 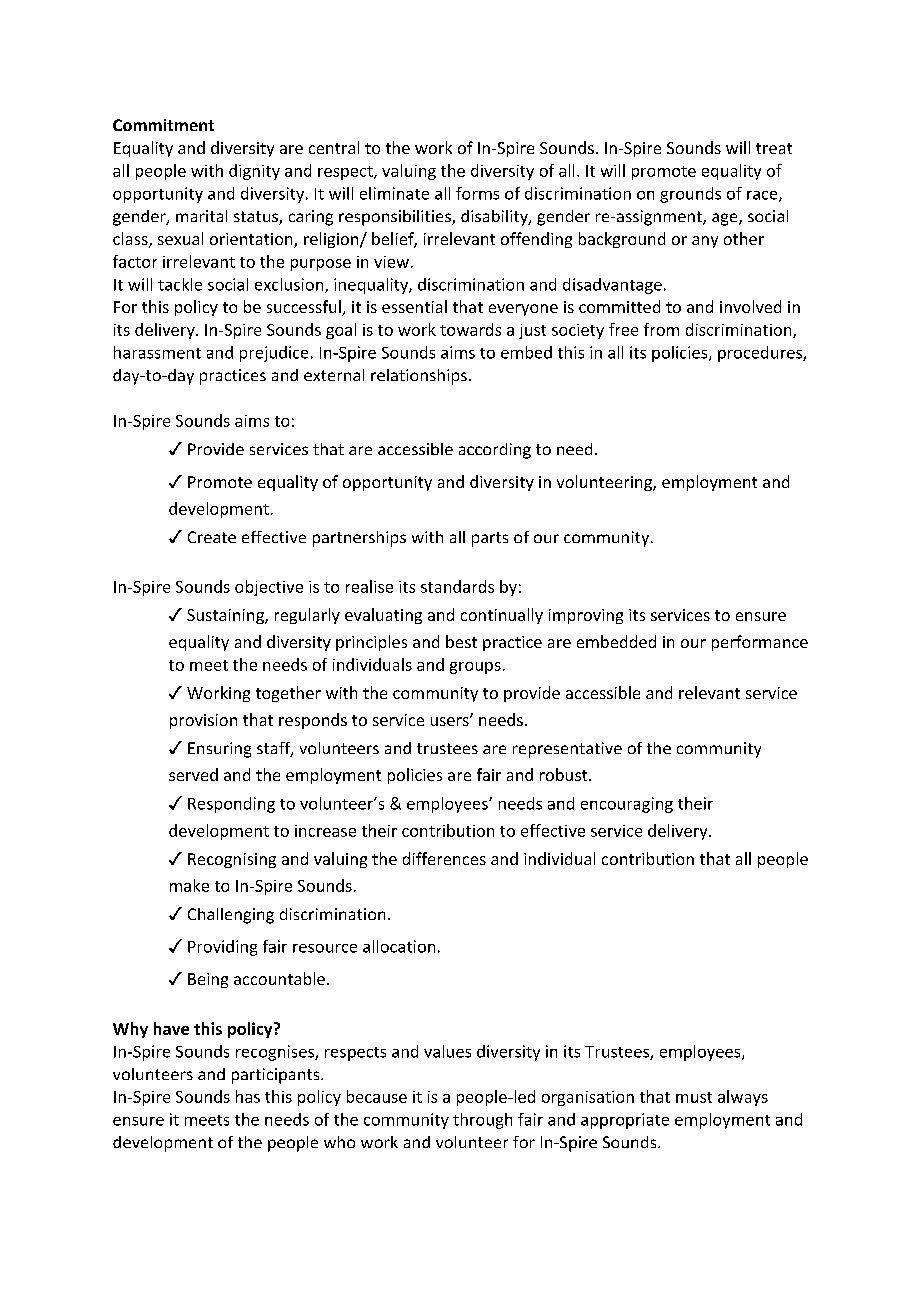 What do you see at coordinates (461, 641) in the screenshot?
I see `best` at bounding box center [461, 641].
